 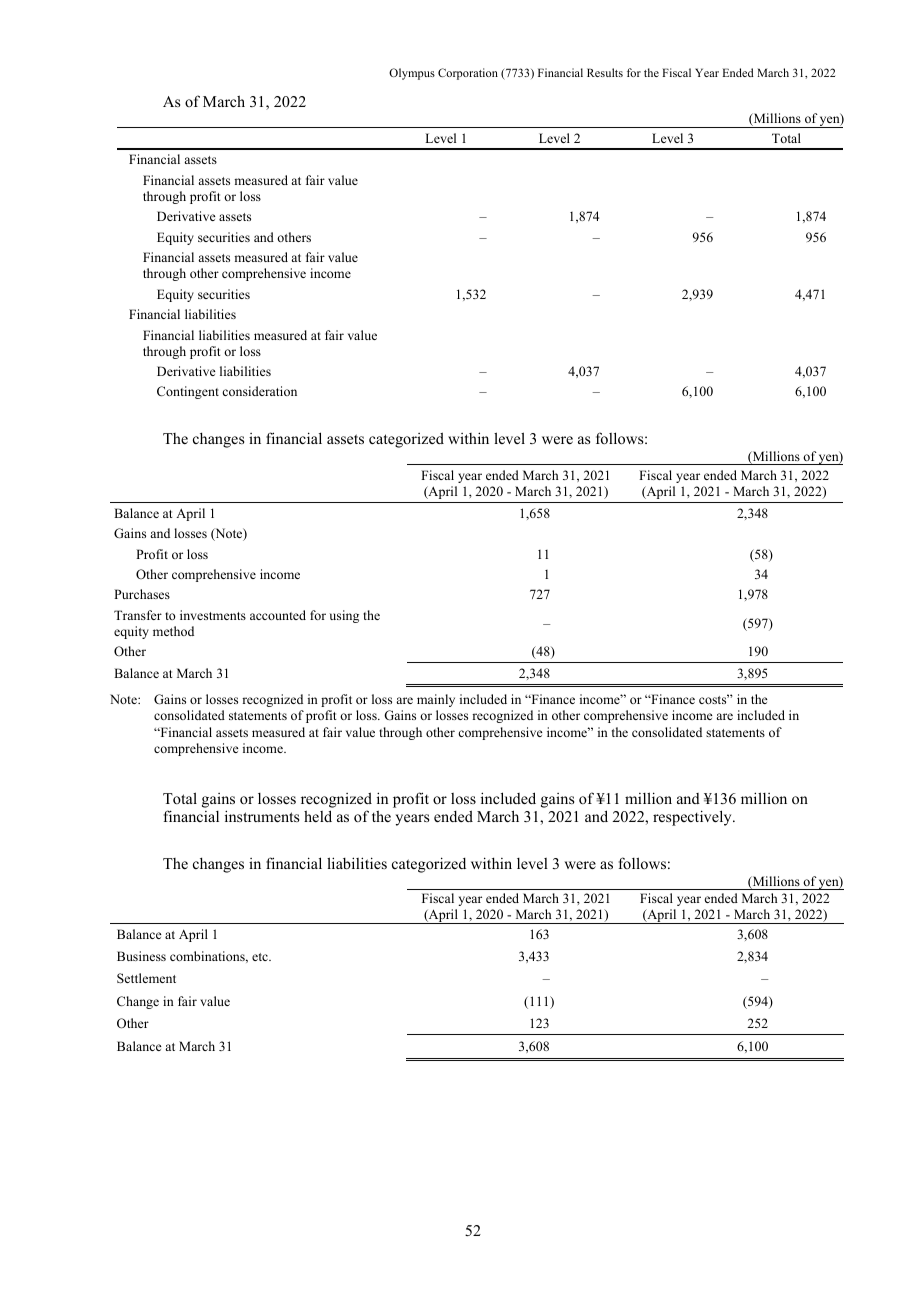 I want to click on etc, so click(x=261, y=957).
